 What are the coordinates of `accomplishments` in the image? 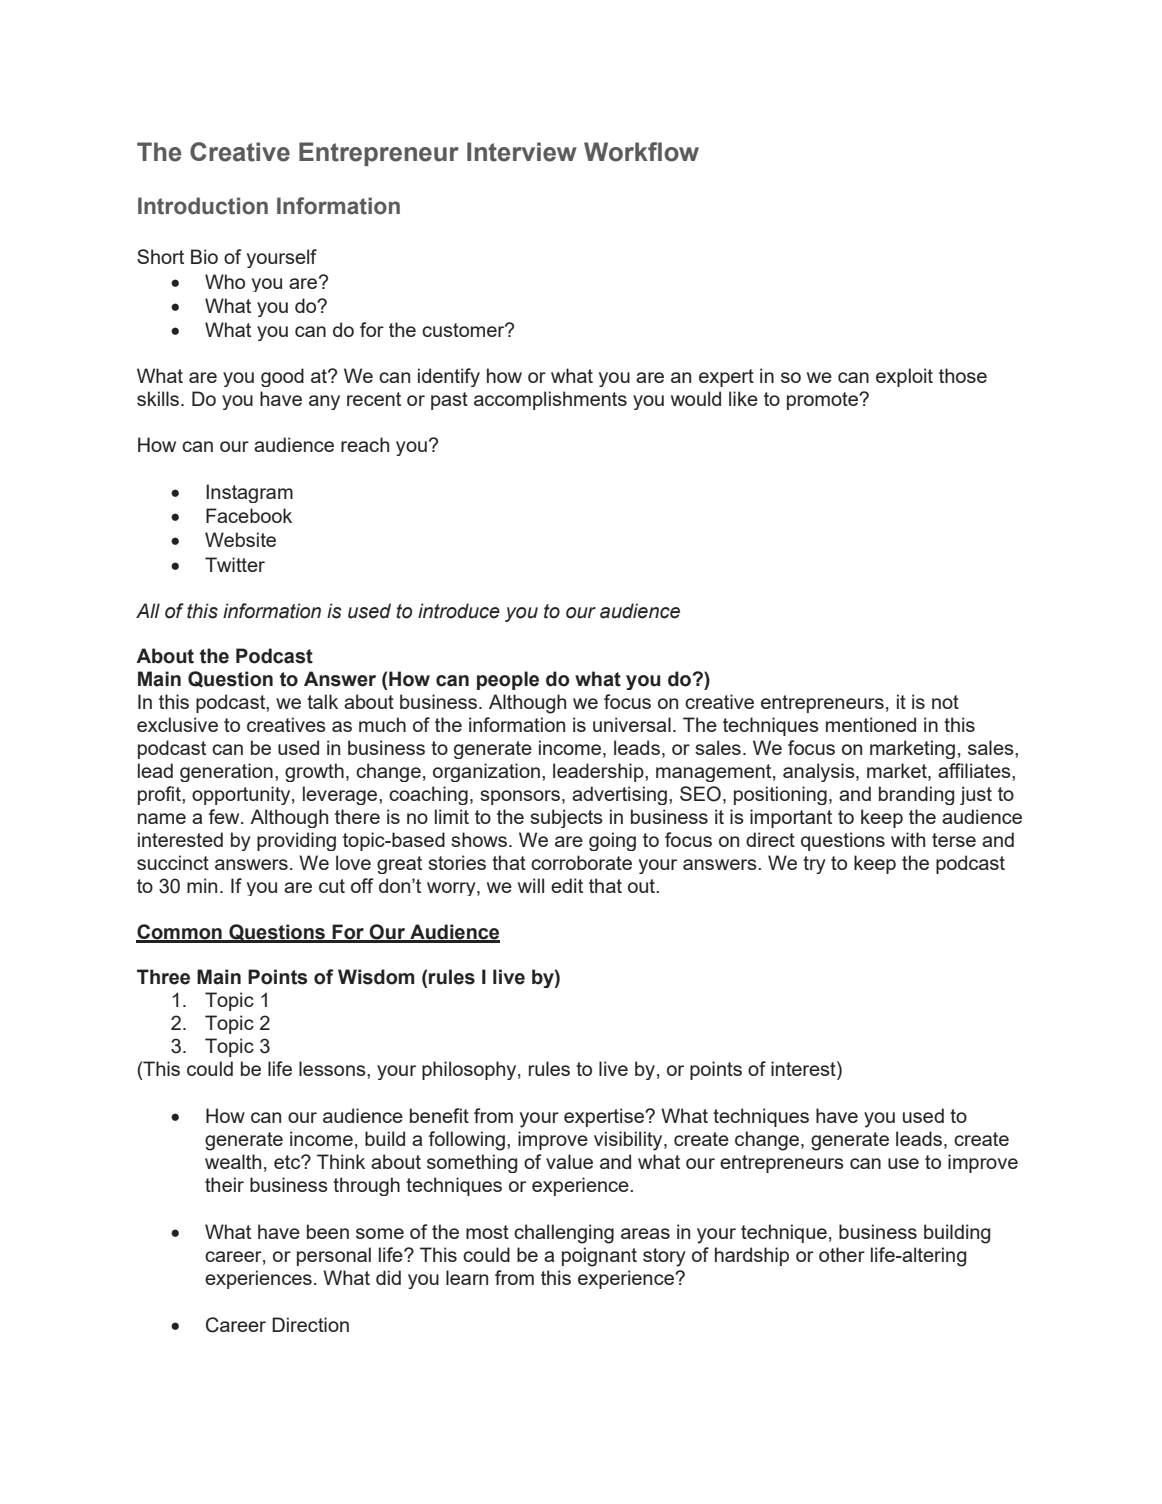 It's located at (550, 400).
